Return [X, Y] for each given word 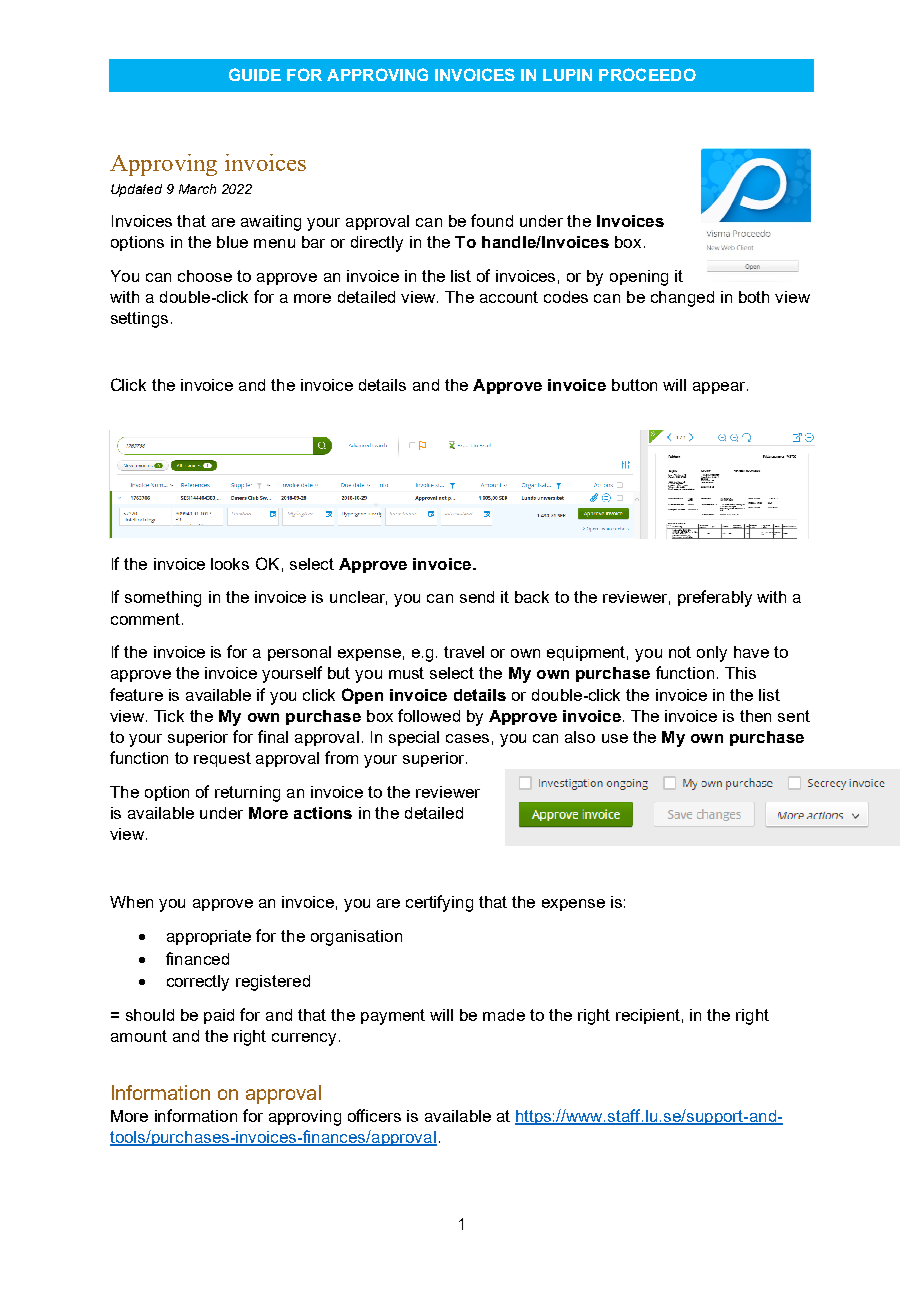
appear [719, 388]
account [509, 297]
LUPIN [567, 75]
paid [219, 1016]
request [222, 759]
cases [467, 738]
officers [374, 1115]
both [754, 297]
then [755, 716]
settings [139, 320]
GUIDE [255, 74]
